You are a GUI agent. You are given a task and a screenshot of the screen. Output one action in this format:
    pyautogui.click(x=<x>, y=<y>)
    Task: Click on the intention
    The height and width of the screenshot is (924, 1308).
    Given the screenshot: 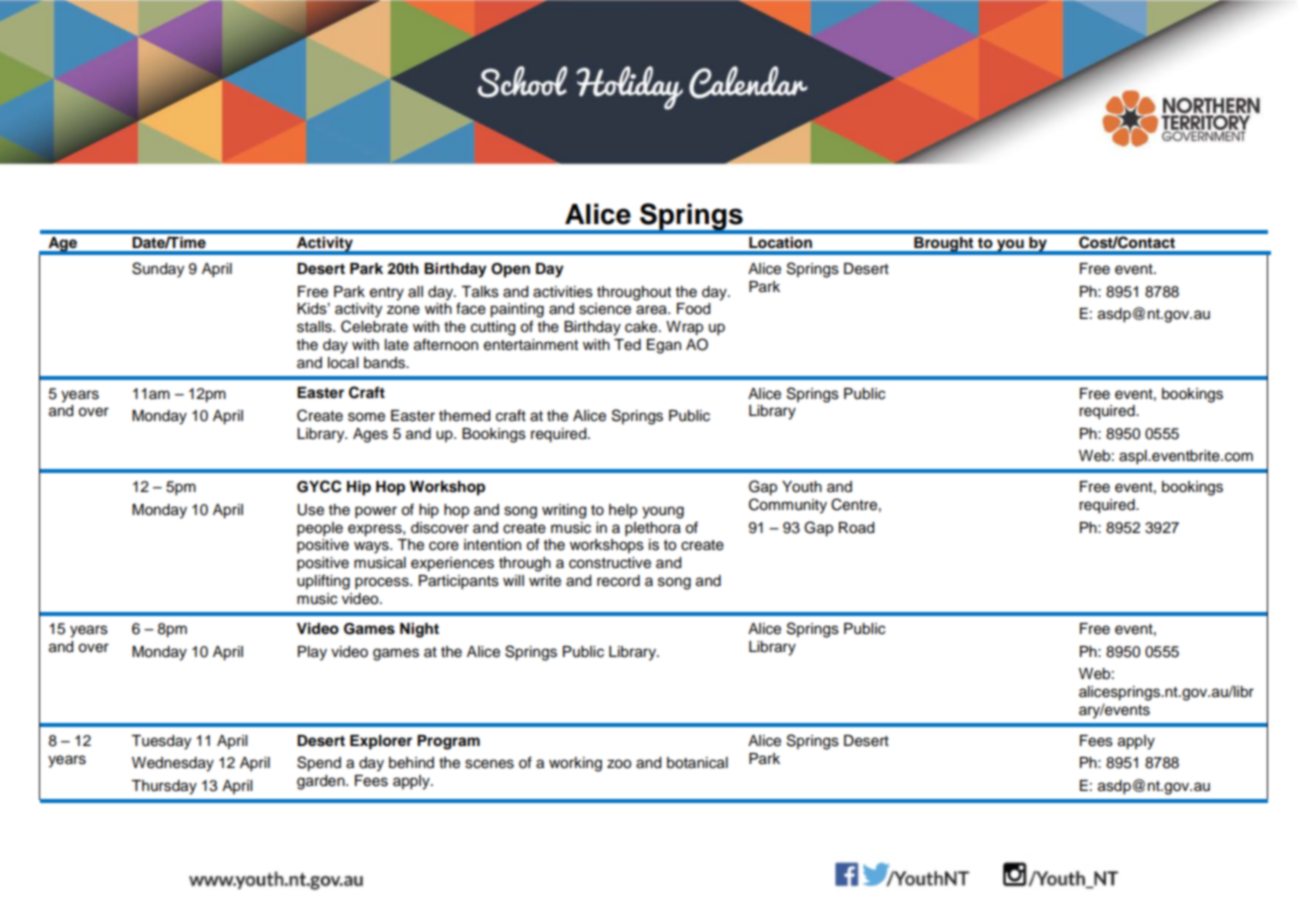 What is the action you would take?
    pyautogui.click(x=492, y=545)
